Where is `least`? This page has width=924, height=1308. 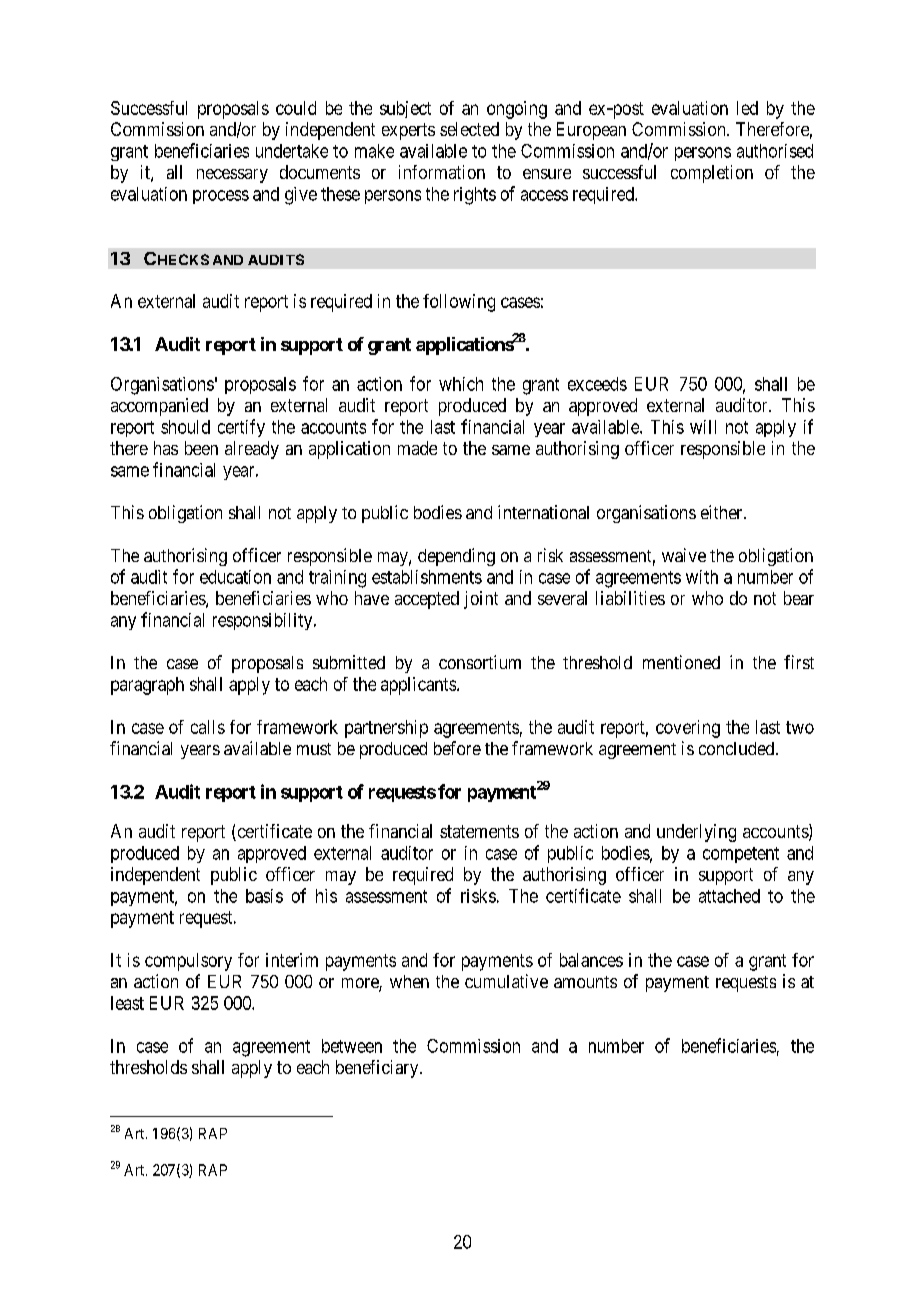 least is located at coordinates (127, 1003).
